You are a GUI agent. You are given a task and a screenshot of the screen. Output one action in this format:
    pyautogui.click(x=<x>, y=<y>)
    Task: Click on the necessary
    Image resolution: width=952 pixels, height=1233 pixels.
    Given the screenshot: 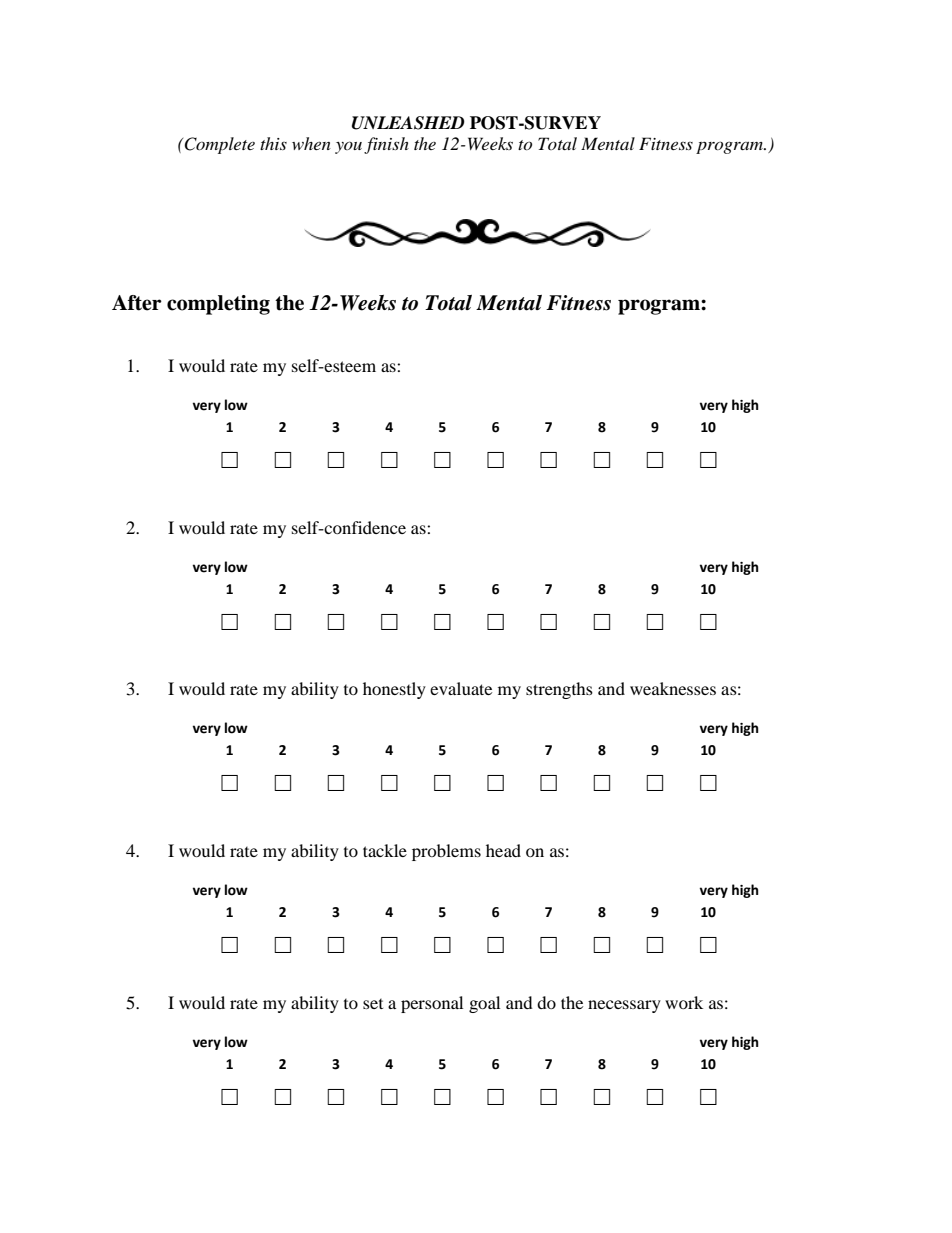 What is the action you would take?
    pyautogui.click(x=624, y=1006)
